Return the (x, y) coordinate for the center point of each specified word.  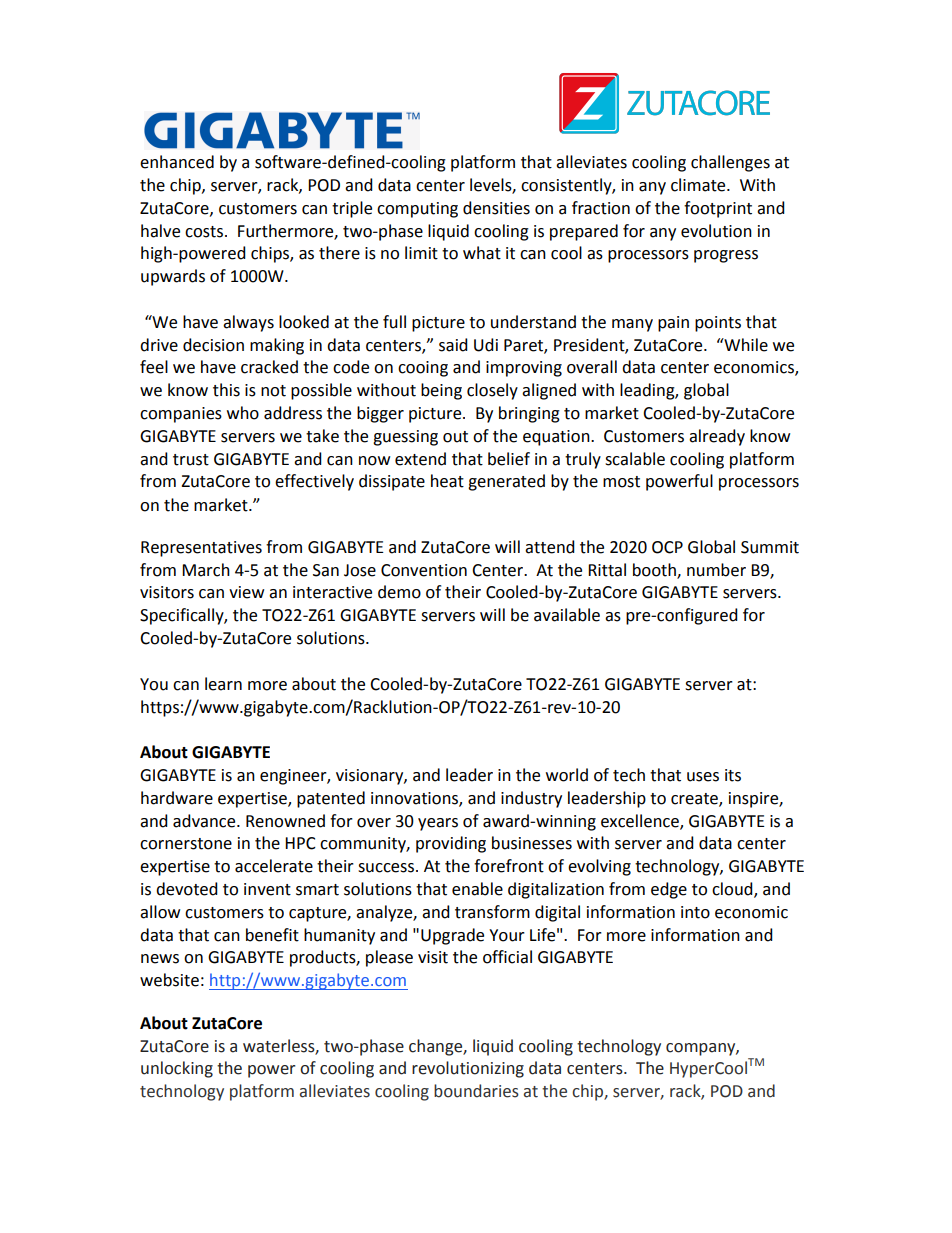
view (246, 592)
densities (496, 208)
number (716, 570)
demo (399, 592)
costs (205, 232)
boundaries (476, 1091)
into (695, 912)
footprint (718, 209)
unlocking (177, 1069)
